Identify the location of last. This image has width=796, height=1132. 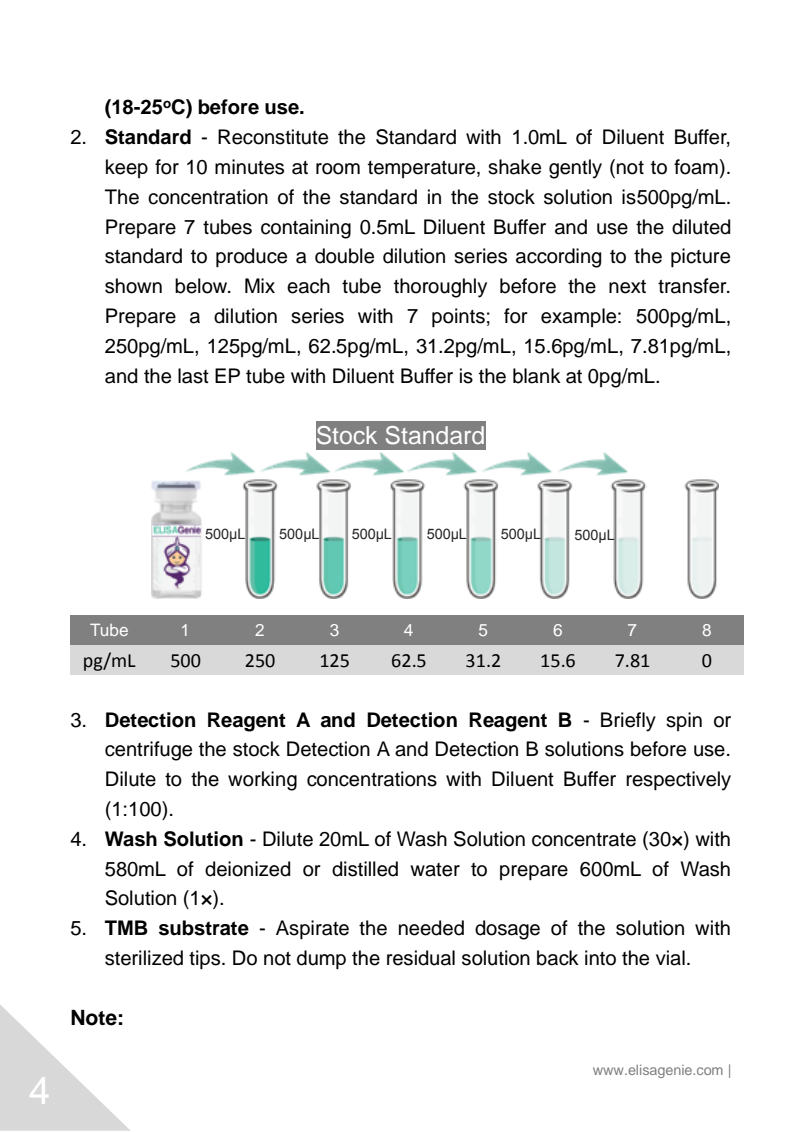
(193, 376).
